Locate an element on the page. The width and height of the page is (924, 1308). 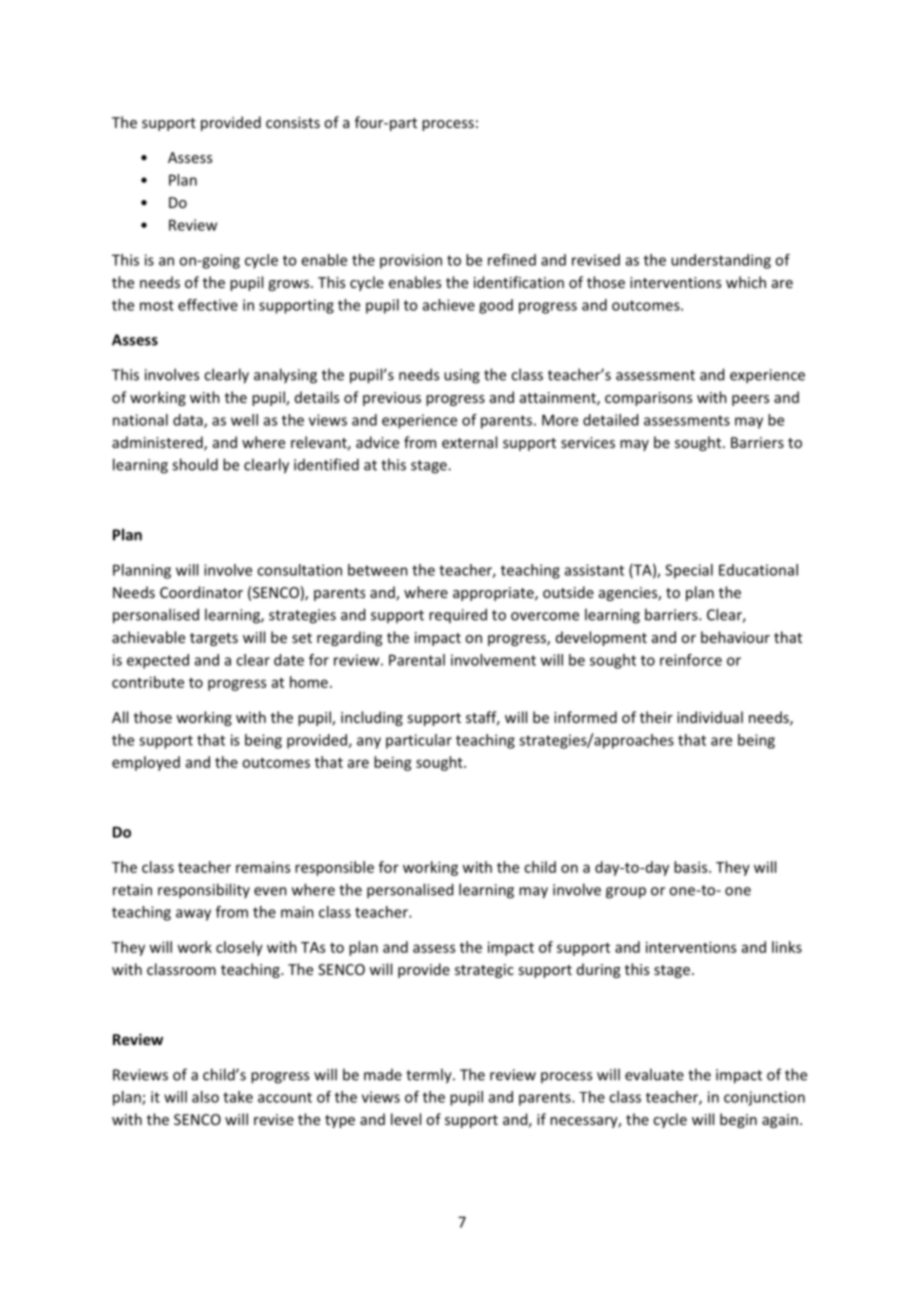
provision is located at coordinates (411, 261).
